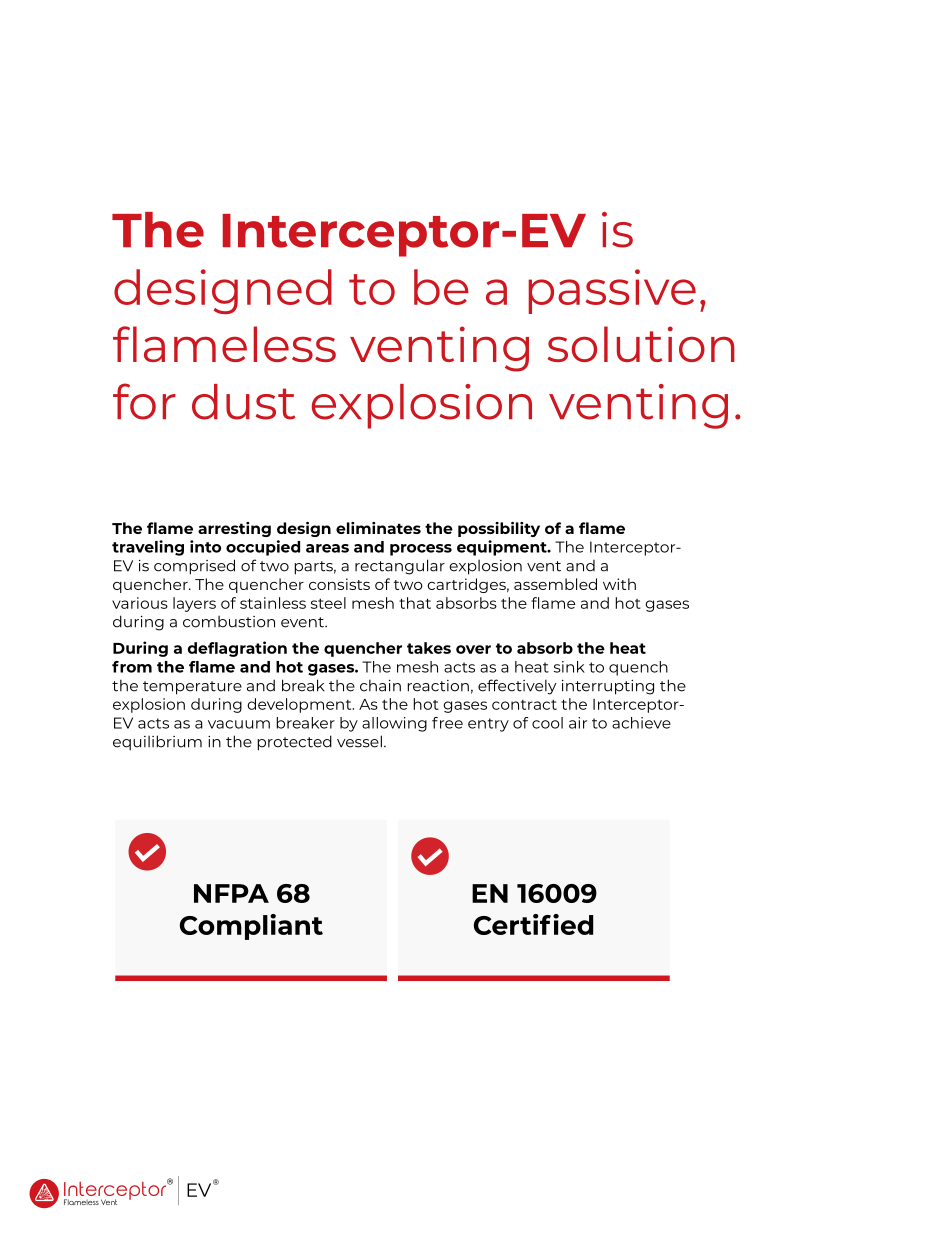 This screenshot has width=952, height=1233. What do you see at coordinates (499, 529) in the screenshot?
I see `possibility` at bounding box center [499, 529].
